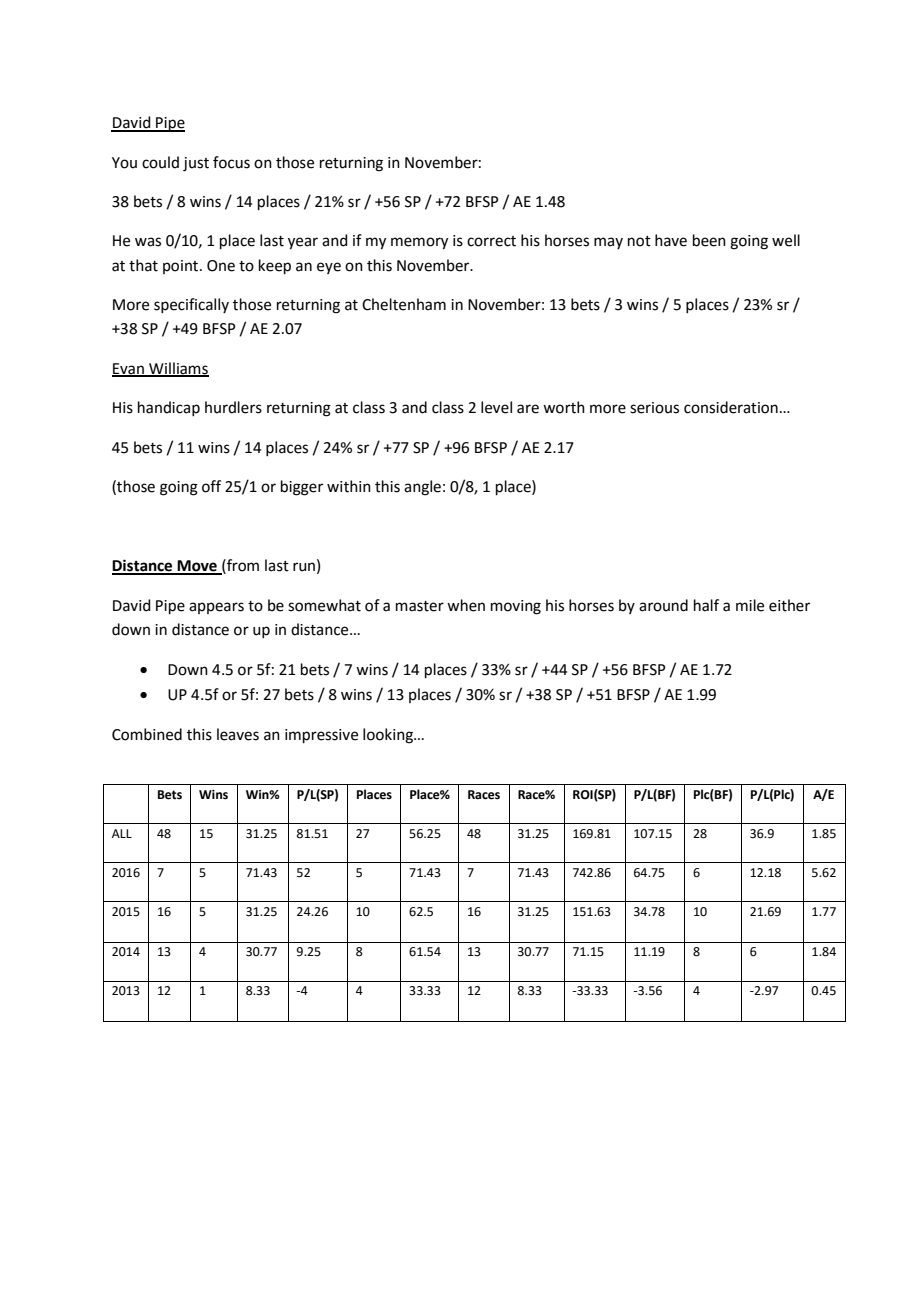 The image size is (924, 1308). I want to click on consideration, so click(731, 407).
